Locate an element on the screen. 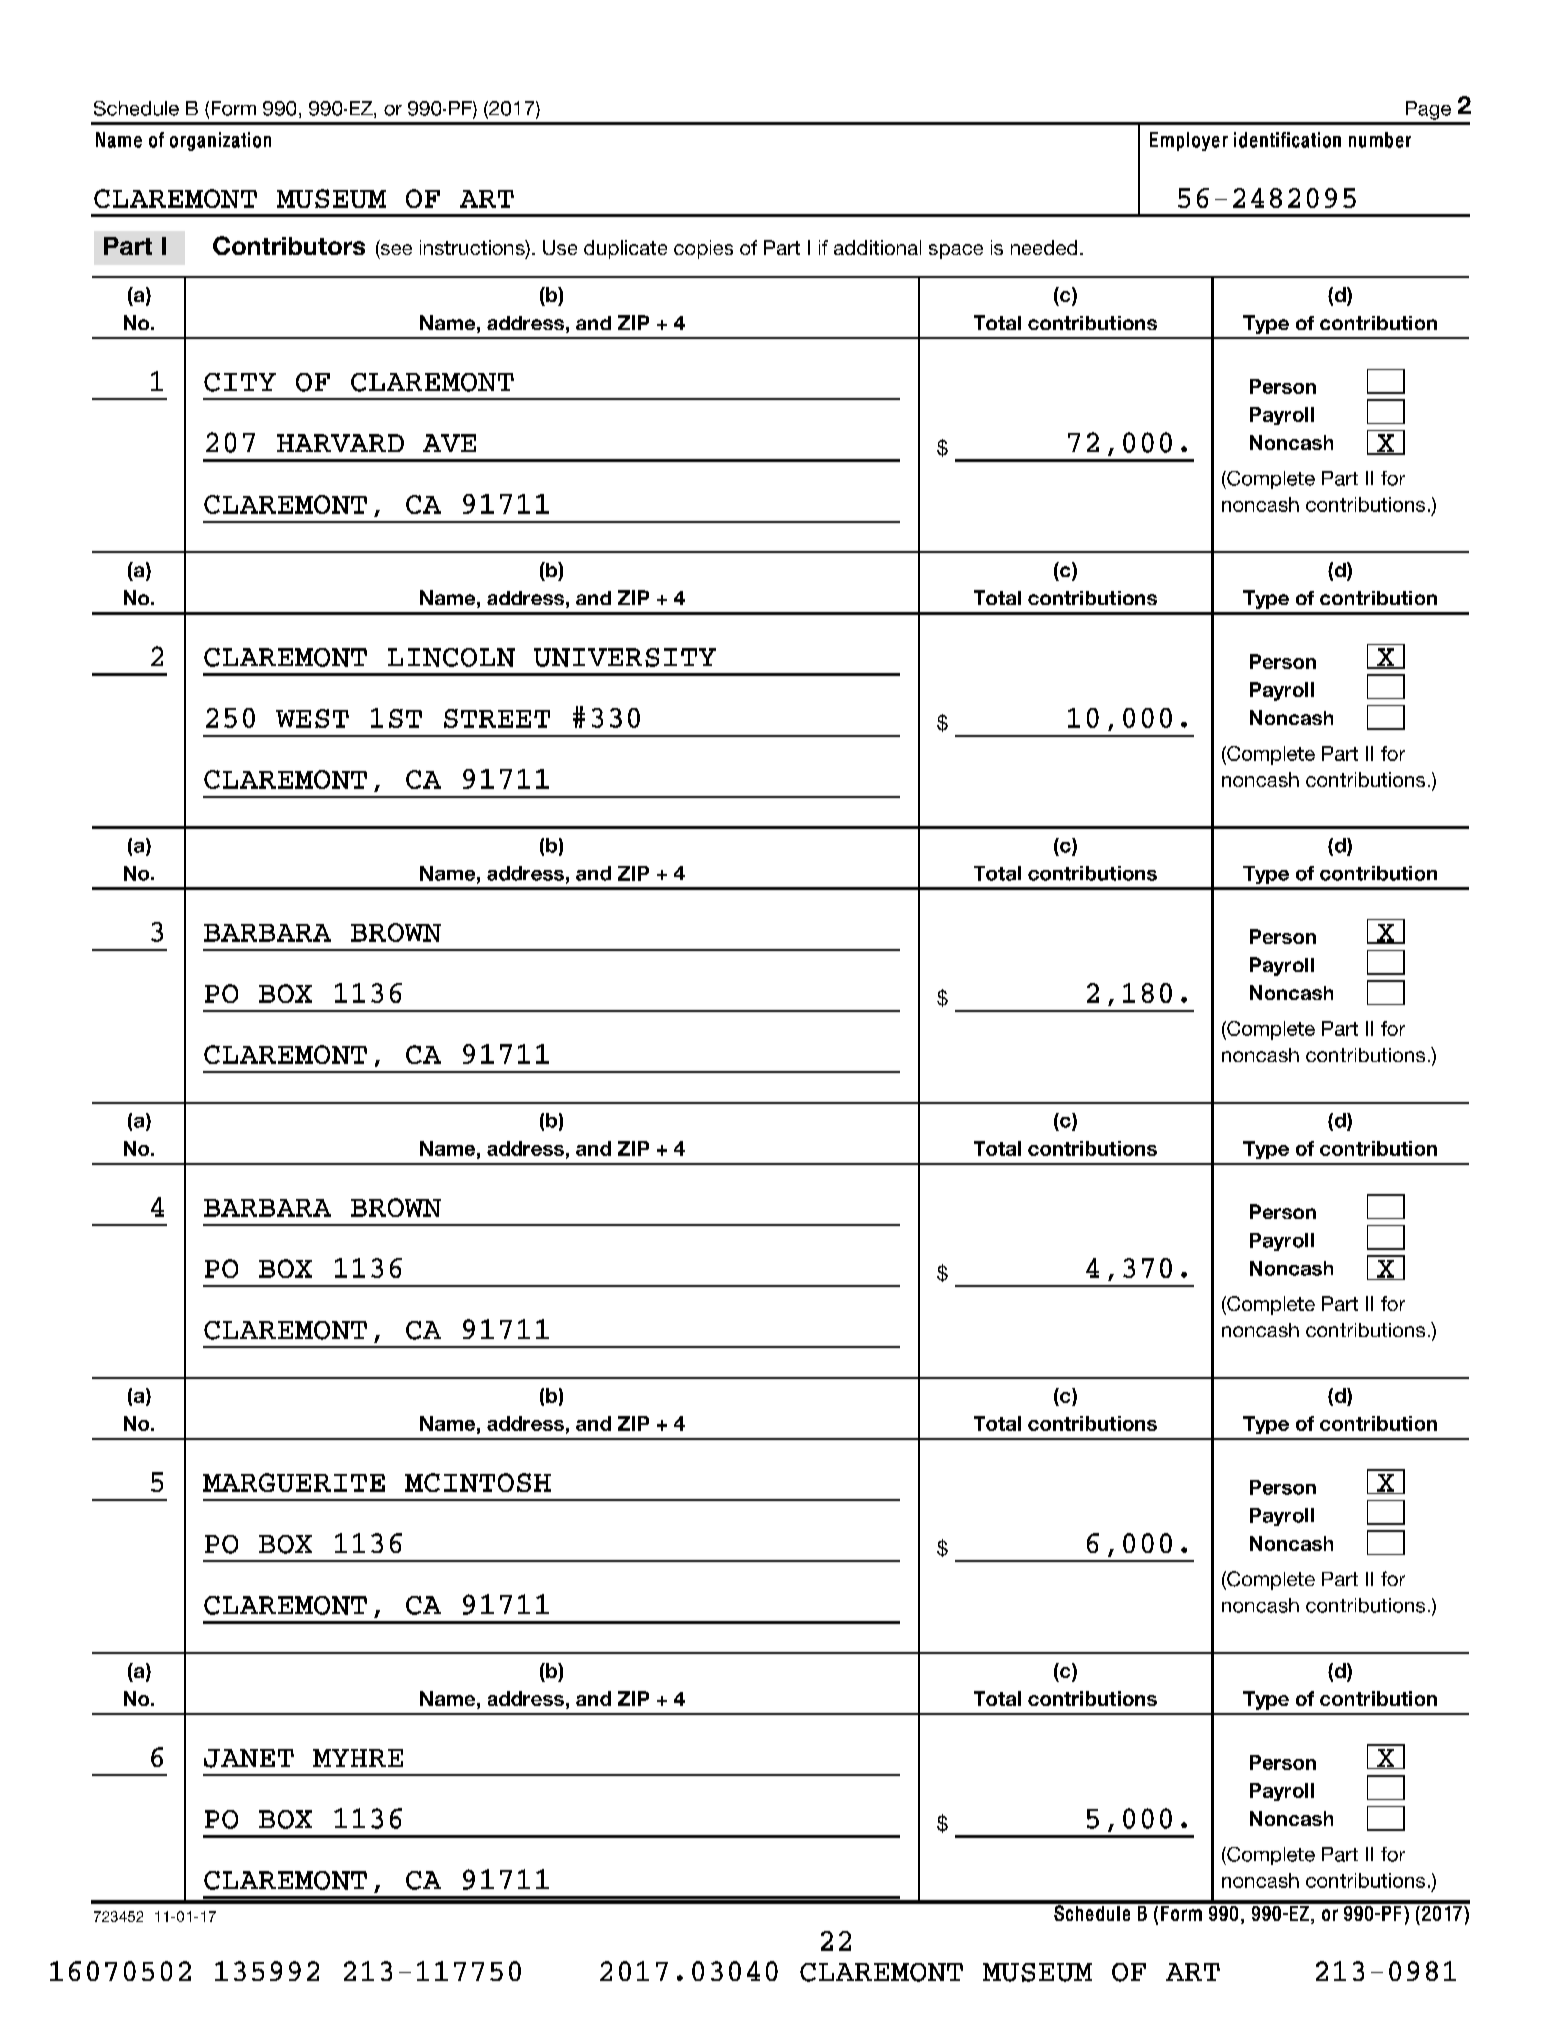 This screenshot has width=1559, height=2018. CITY is located at coordinates (240, 382).
